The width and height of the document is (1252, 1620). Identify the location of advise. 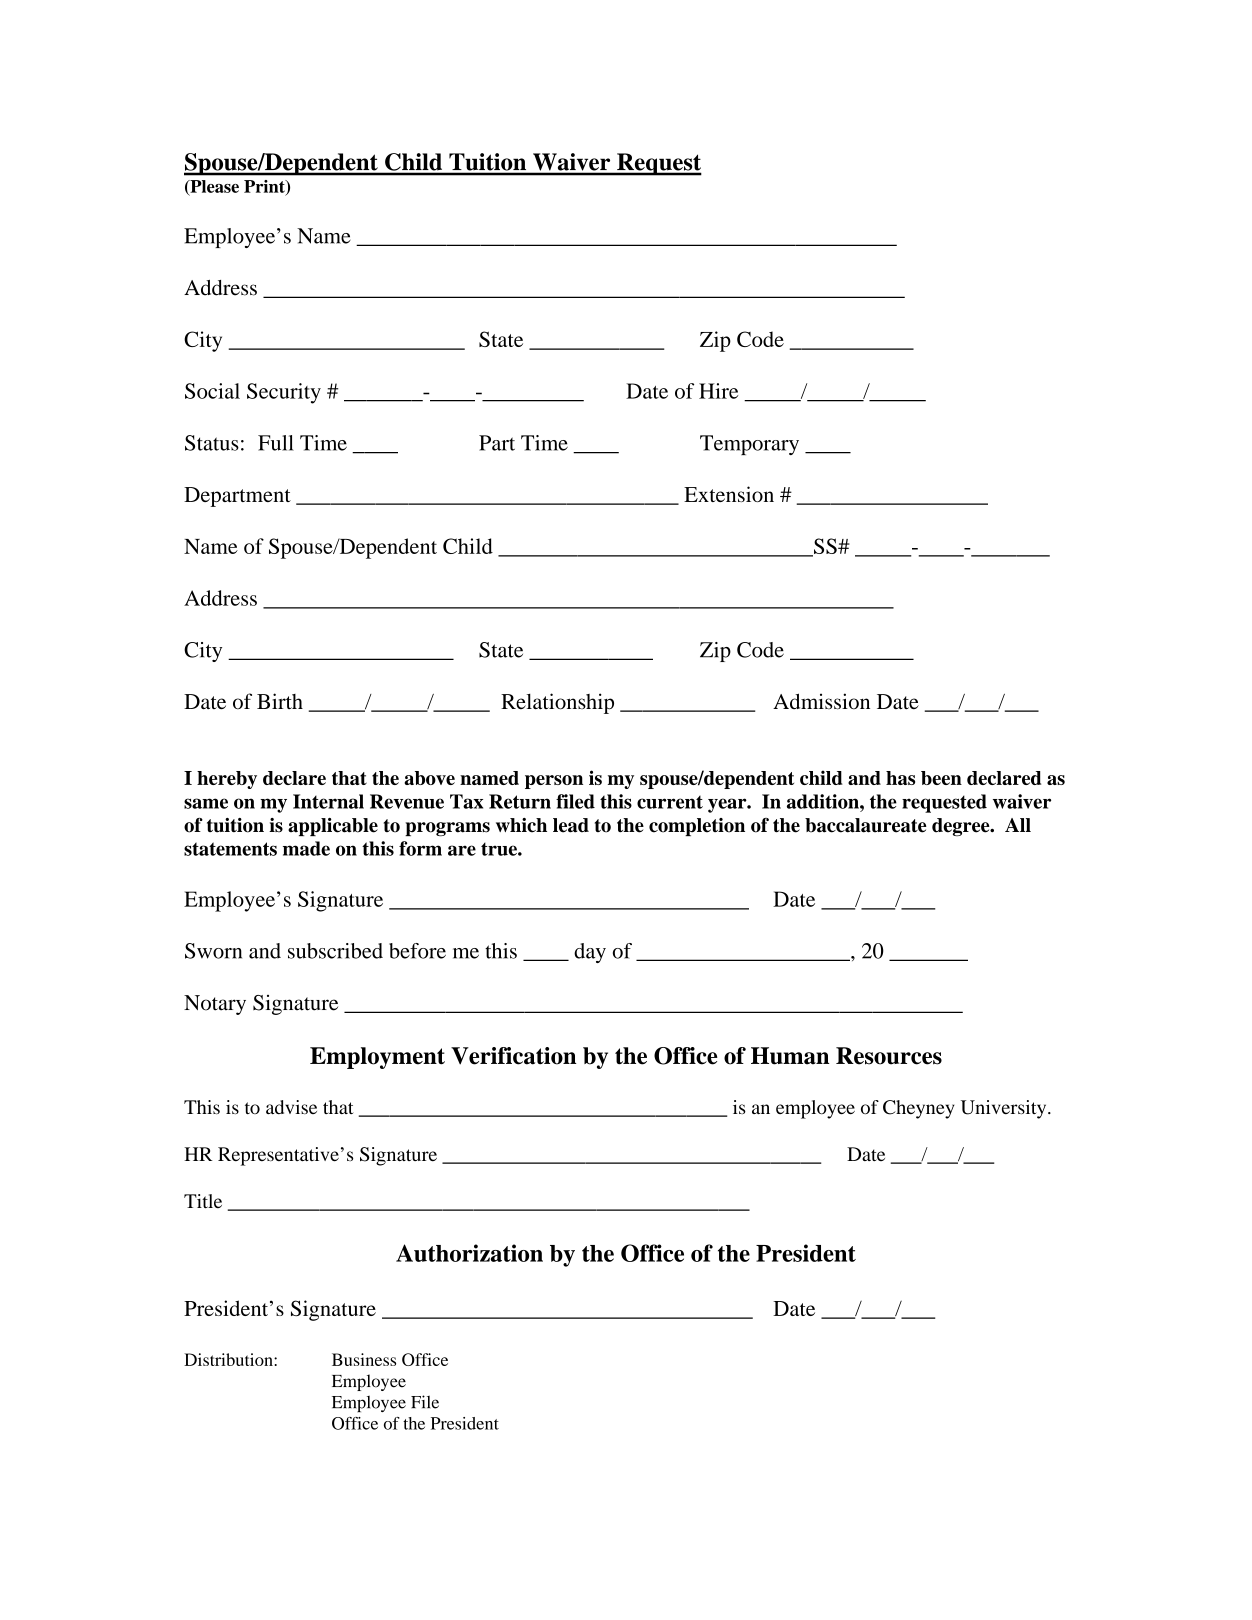
(291, 1107).
